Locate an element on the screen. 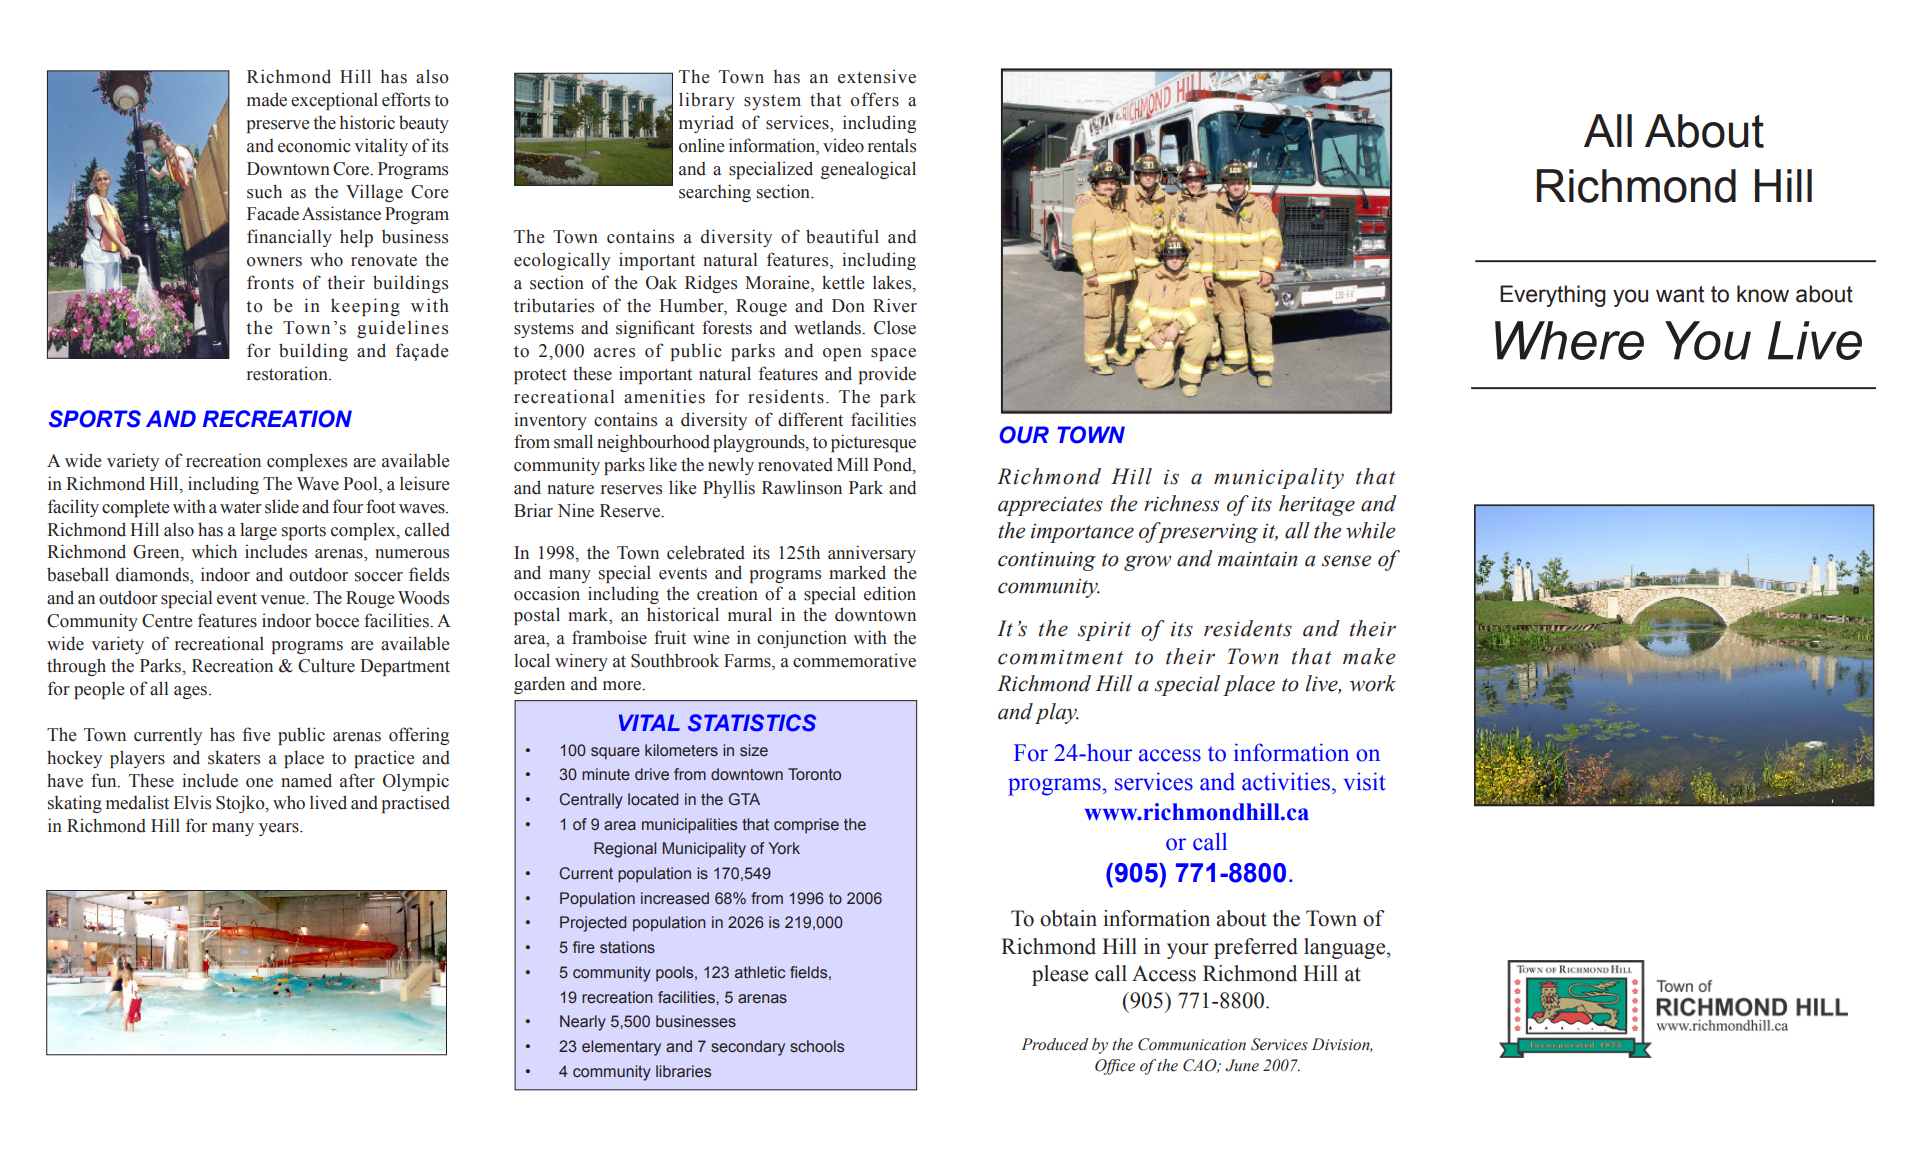  schools is located at coordinates (817, 1046).
